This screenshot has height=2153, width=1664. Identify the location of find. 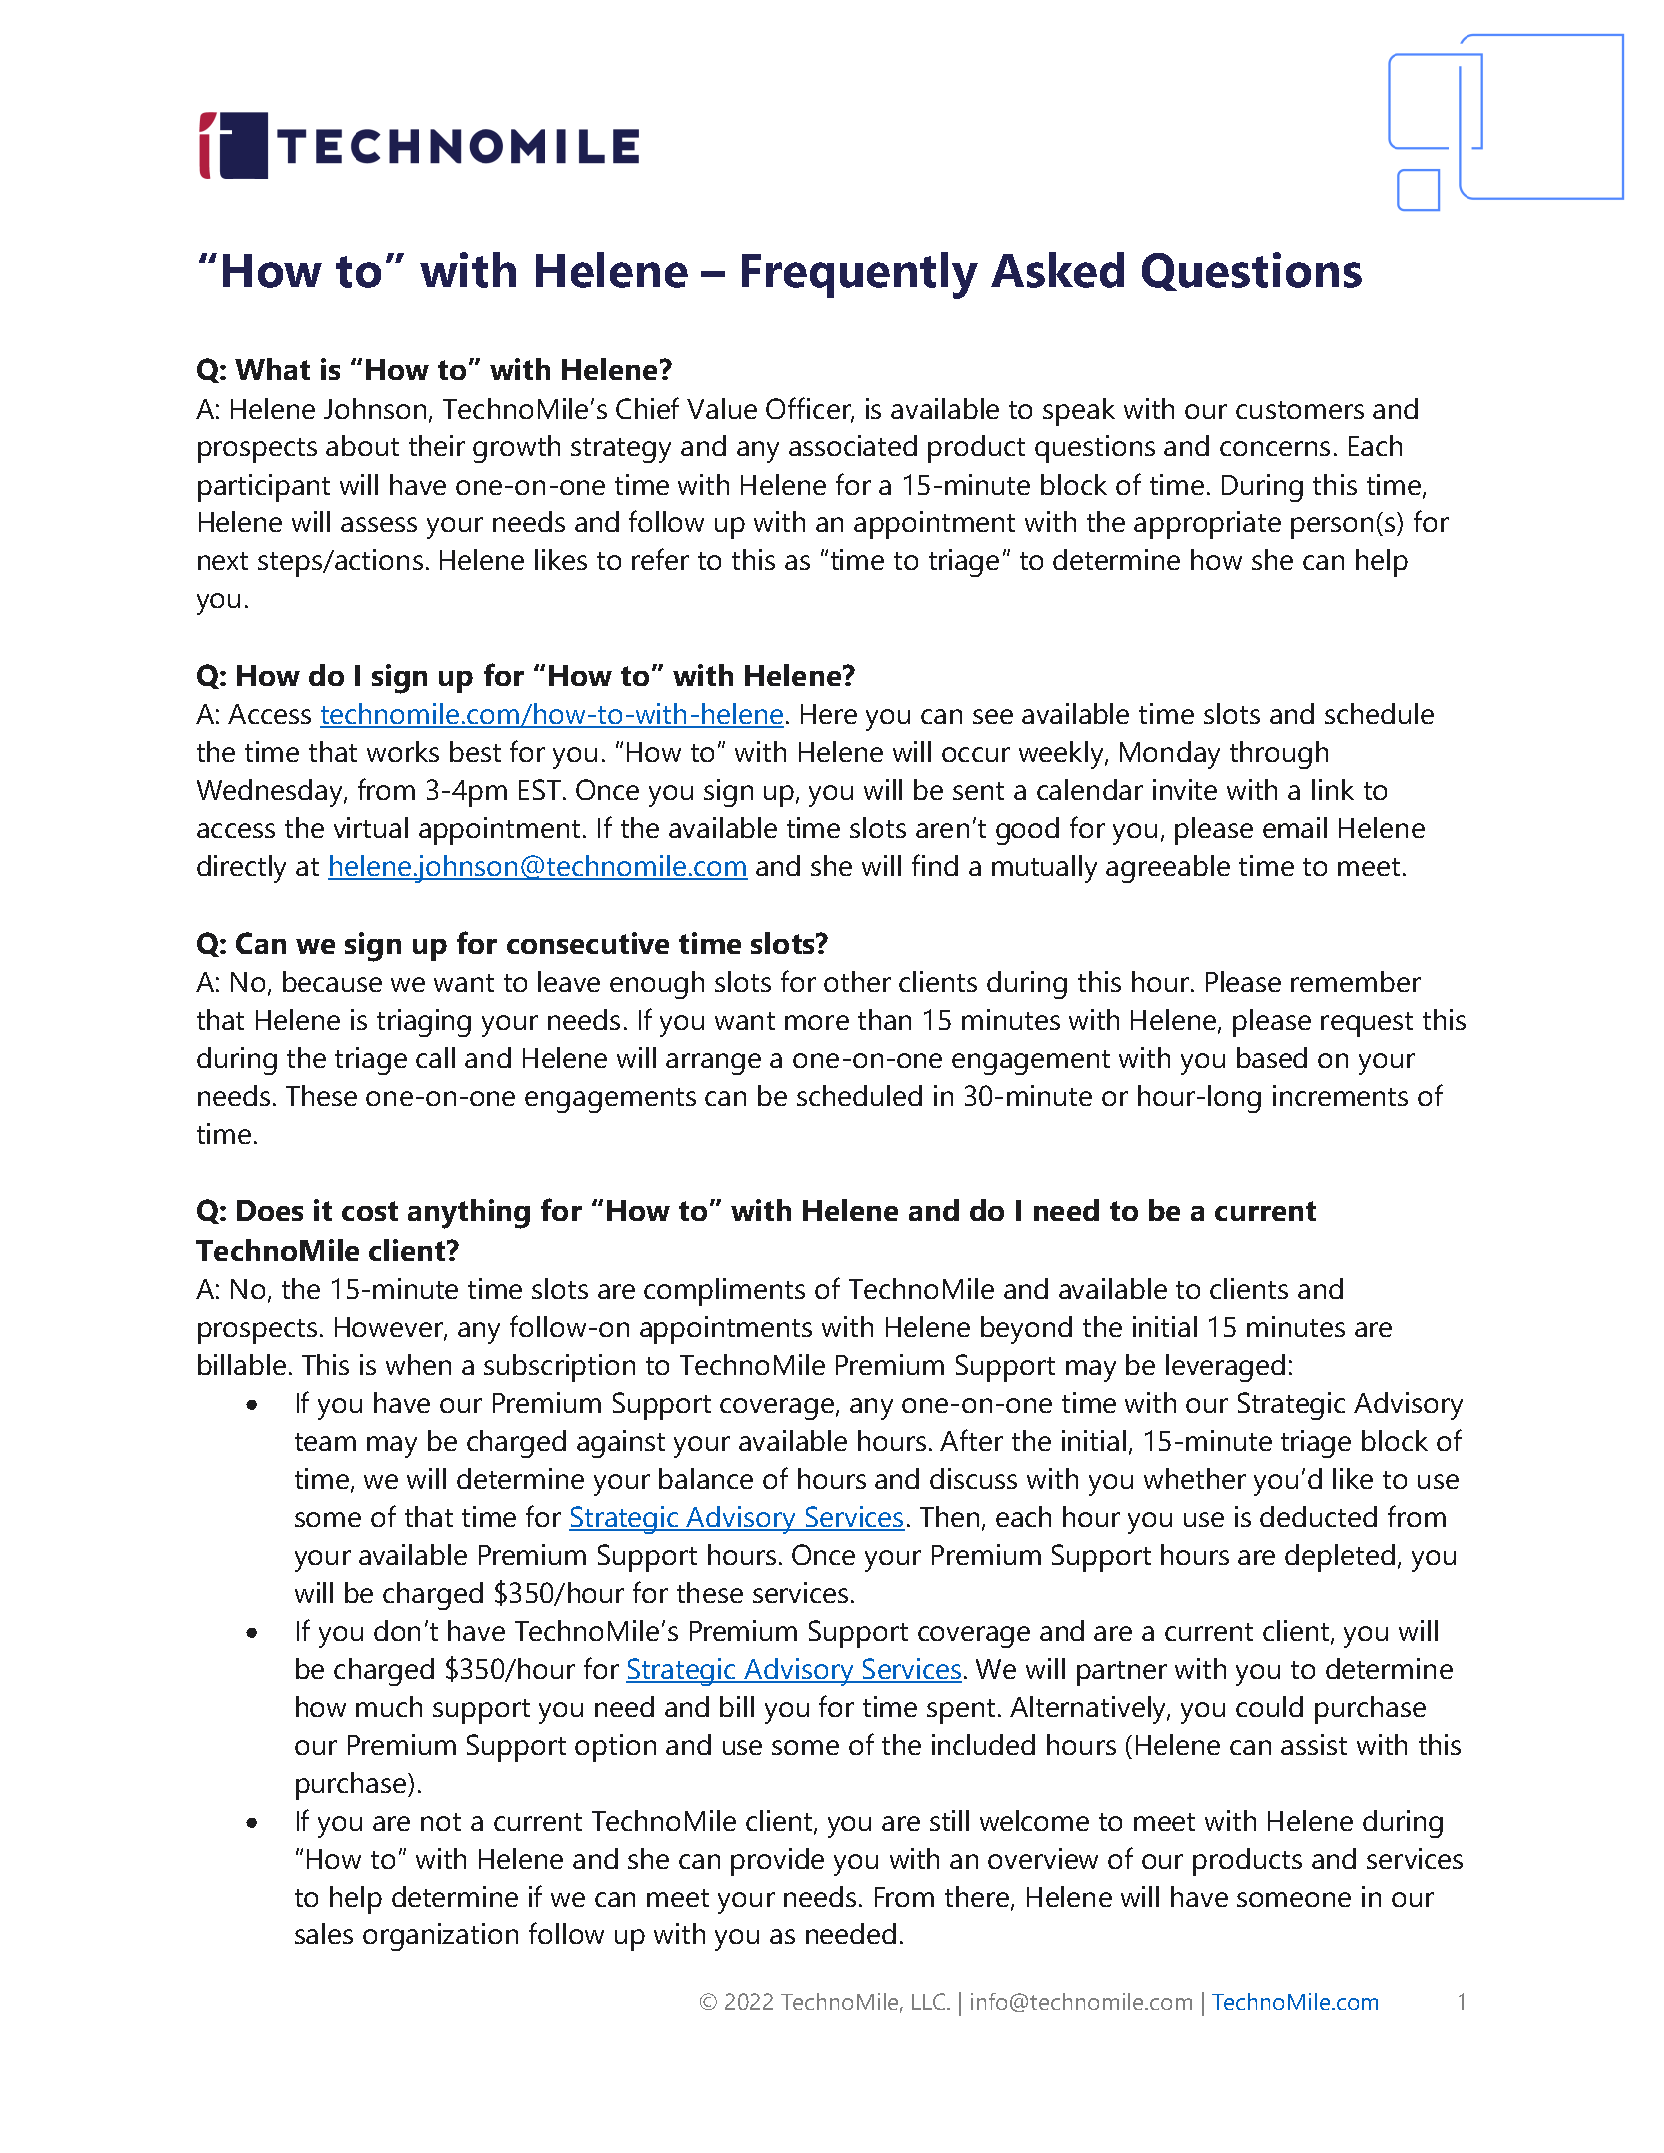
(935, 865).
